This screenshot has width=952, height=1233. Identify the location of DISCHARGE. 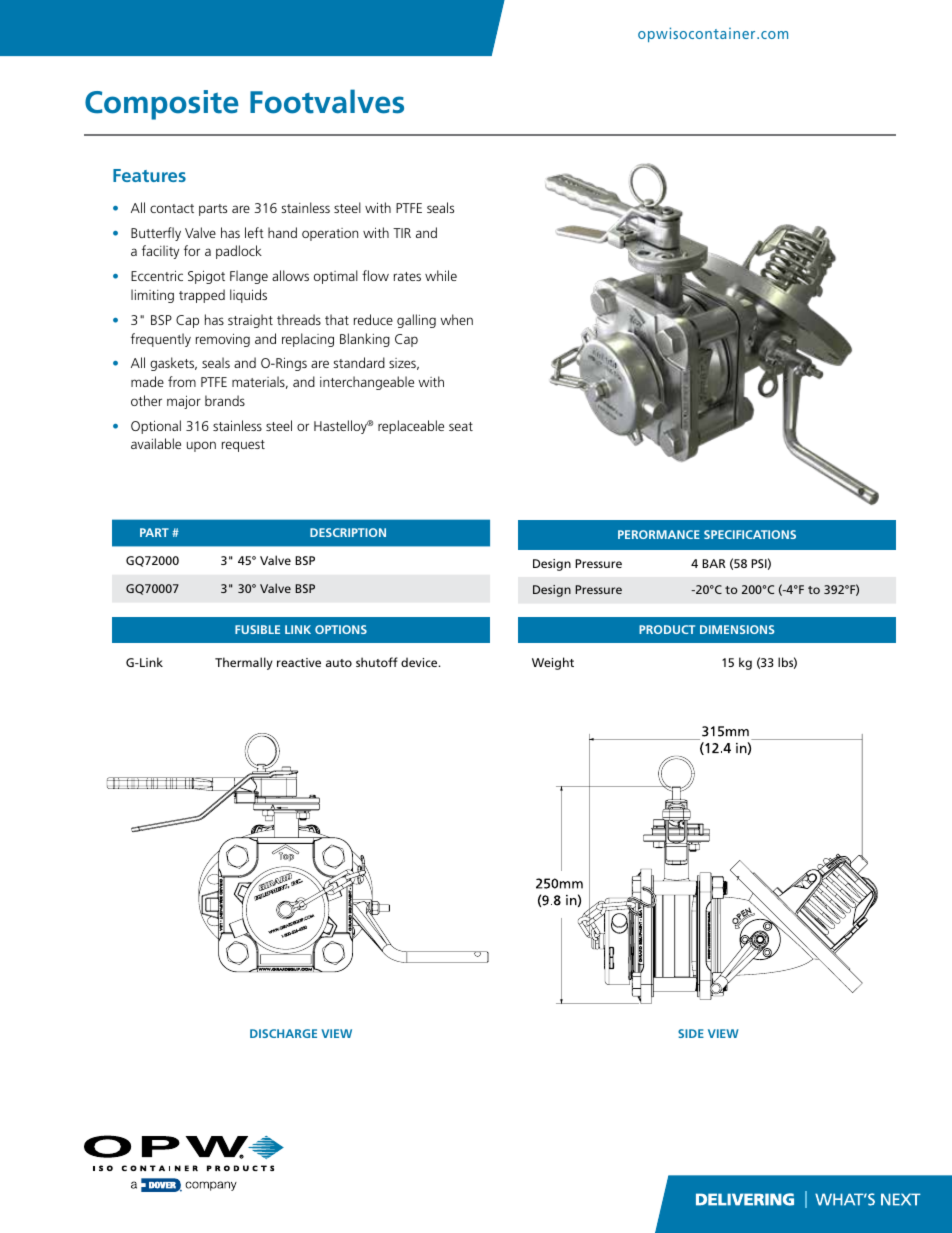
(283, 1033).
